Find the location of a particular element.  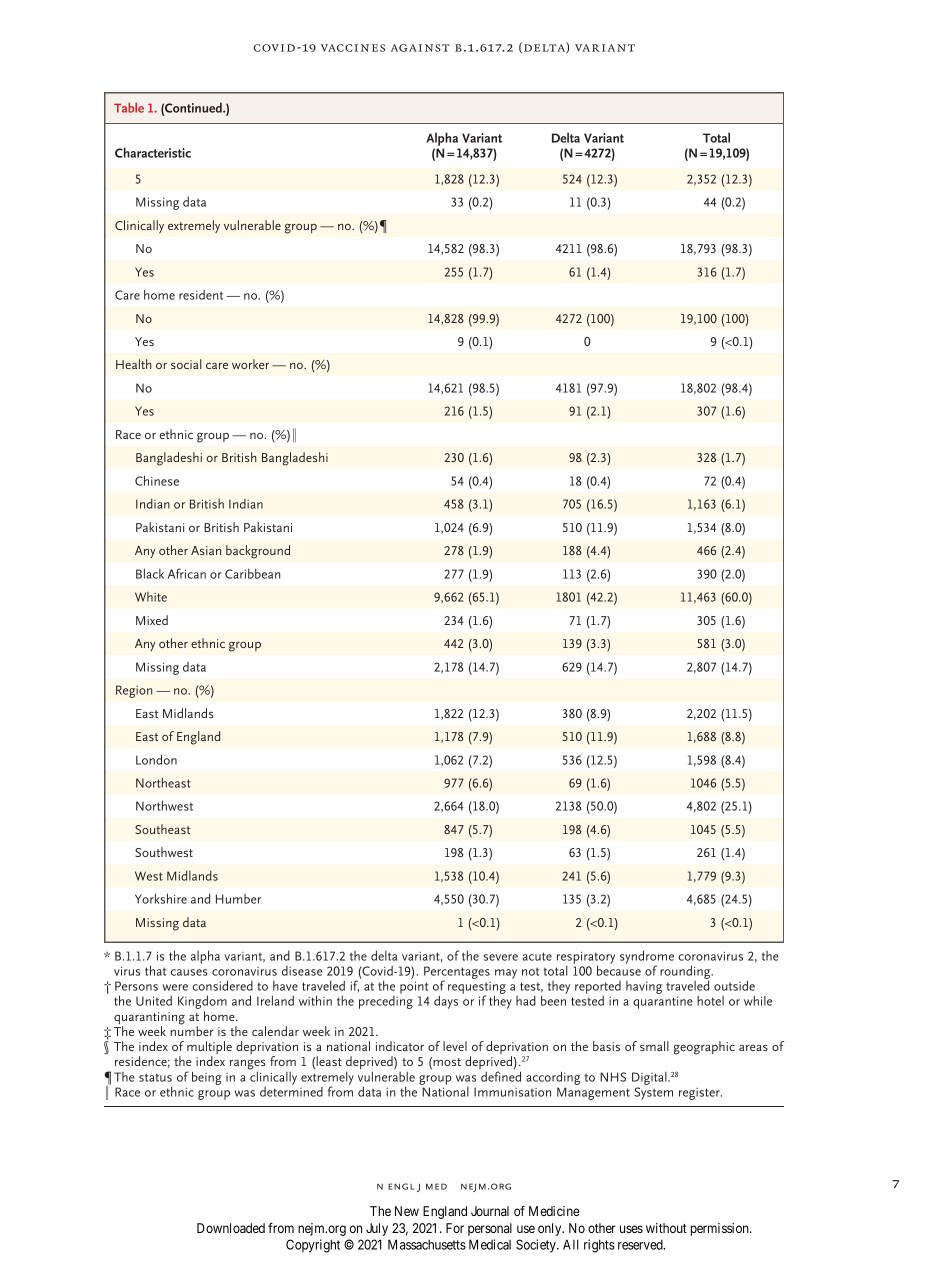

without is located at coordinates (666, 1228).
